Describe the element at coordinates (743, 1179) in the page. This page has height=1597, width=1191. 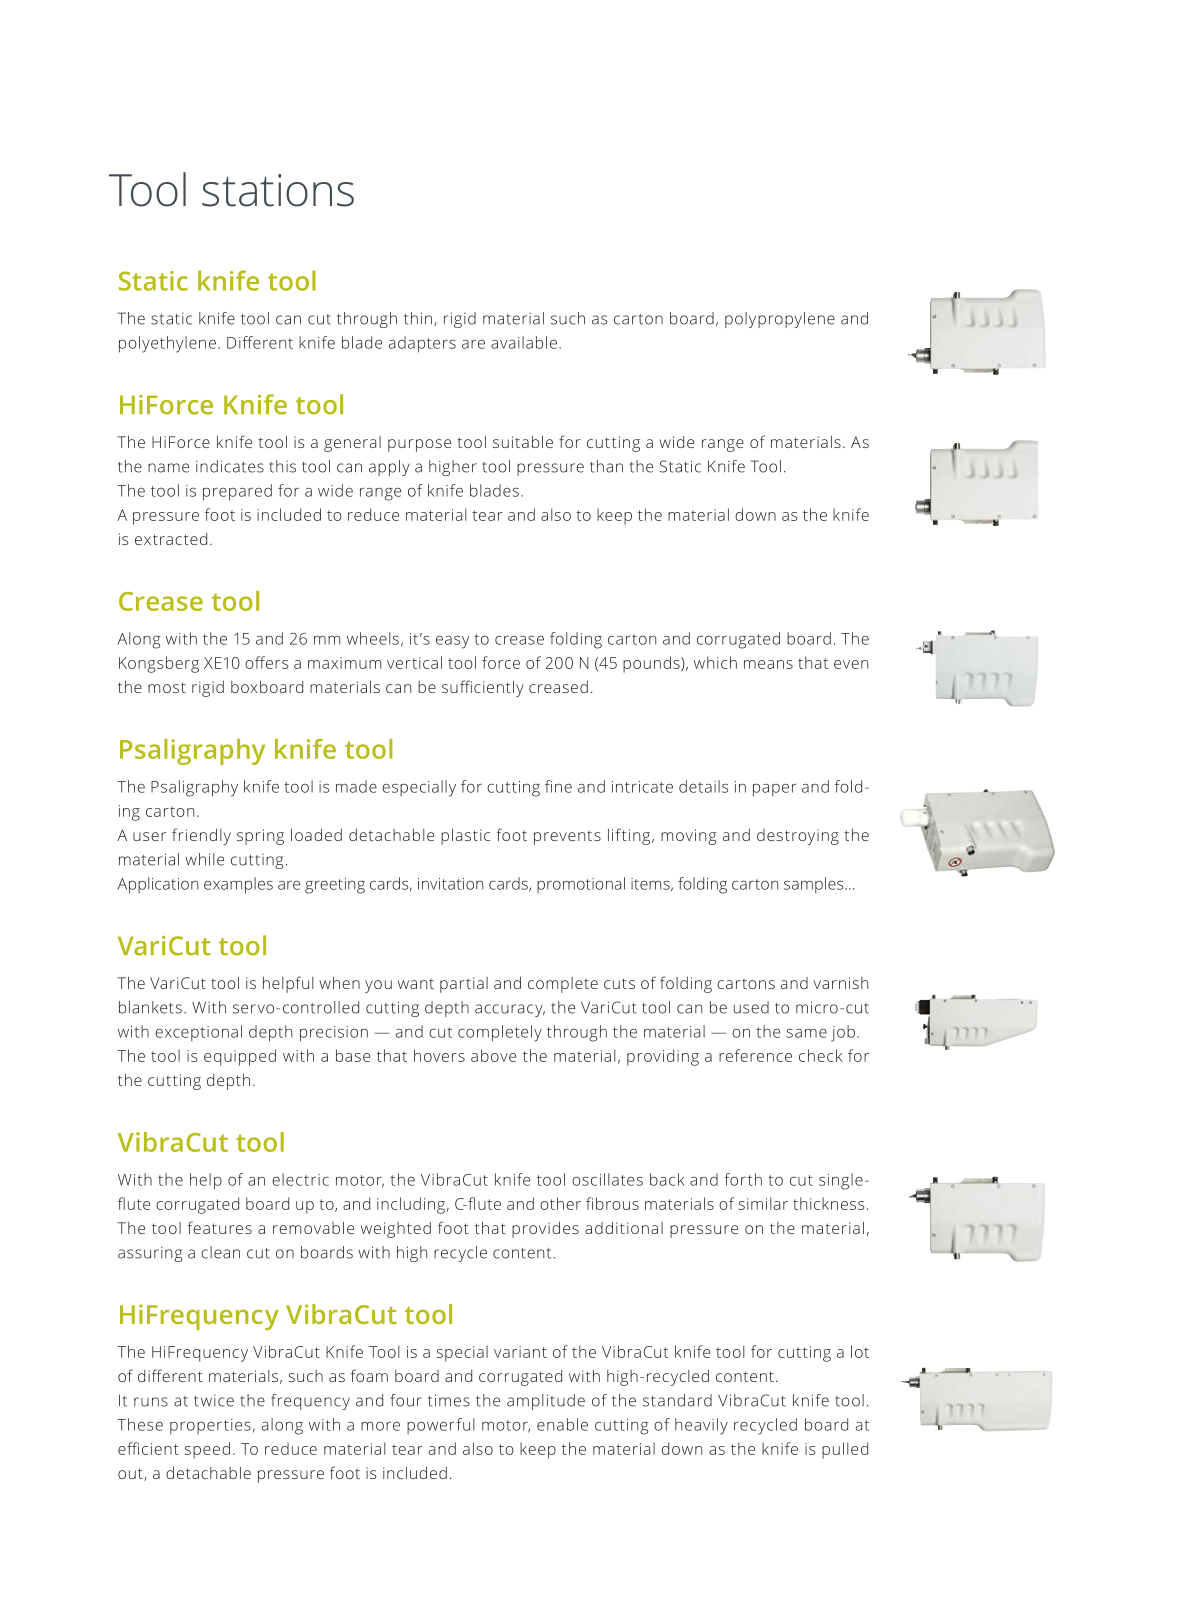
I see `forth` at that location.
